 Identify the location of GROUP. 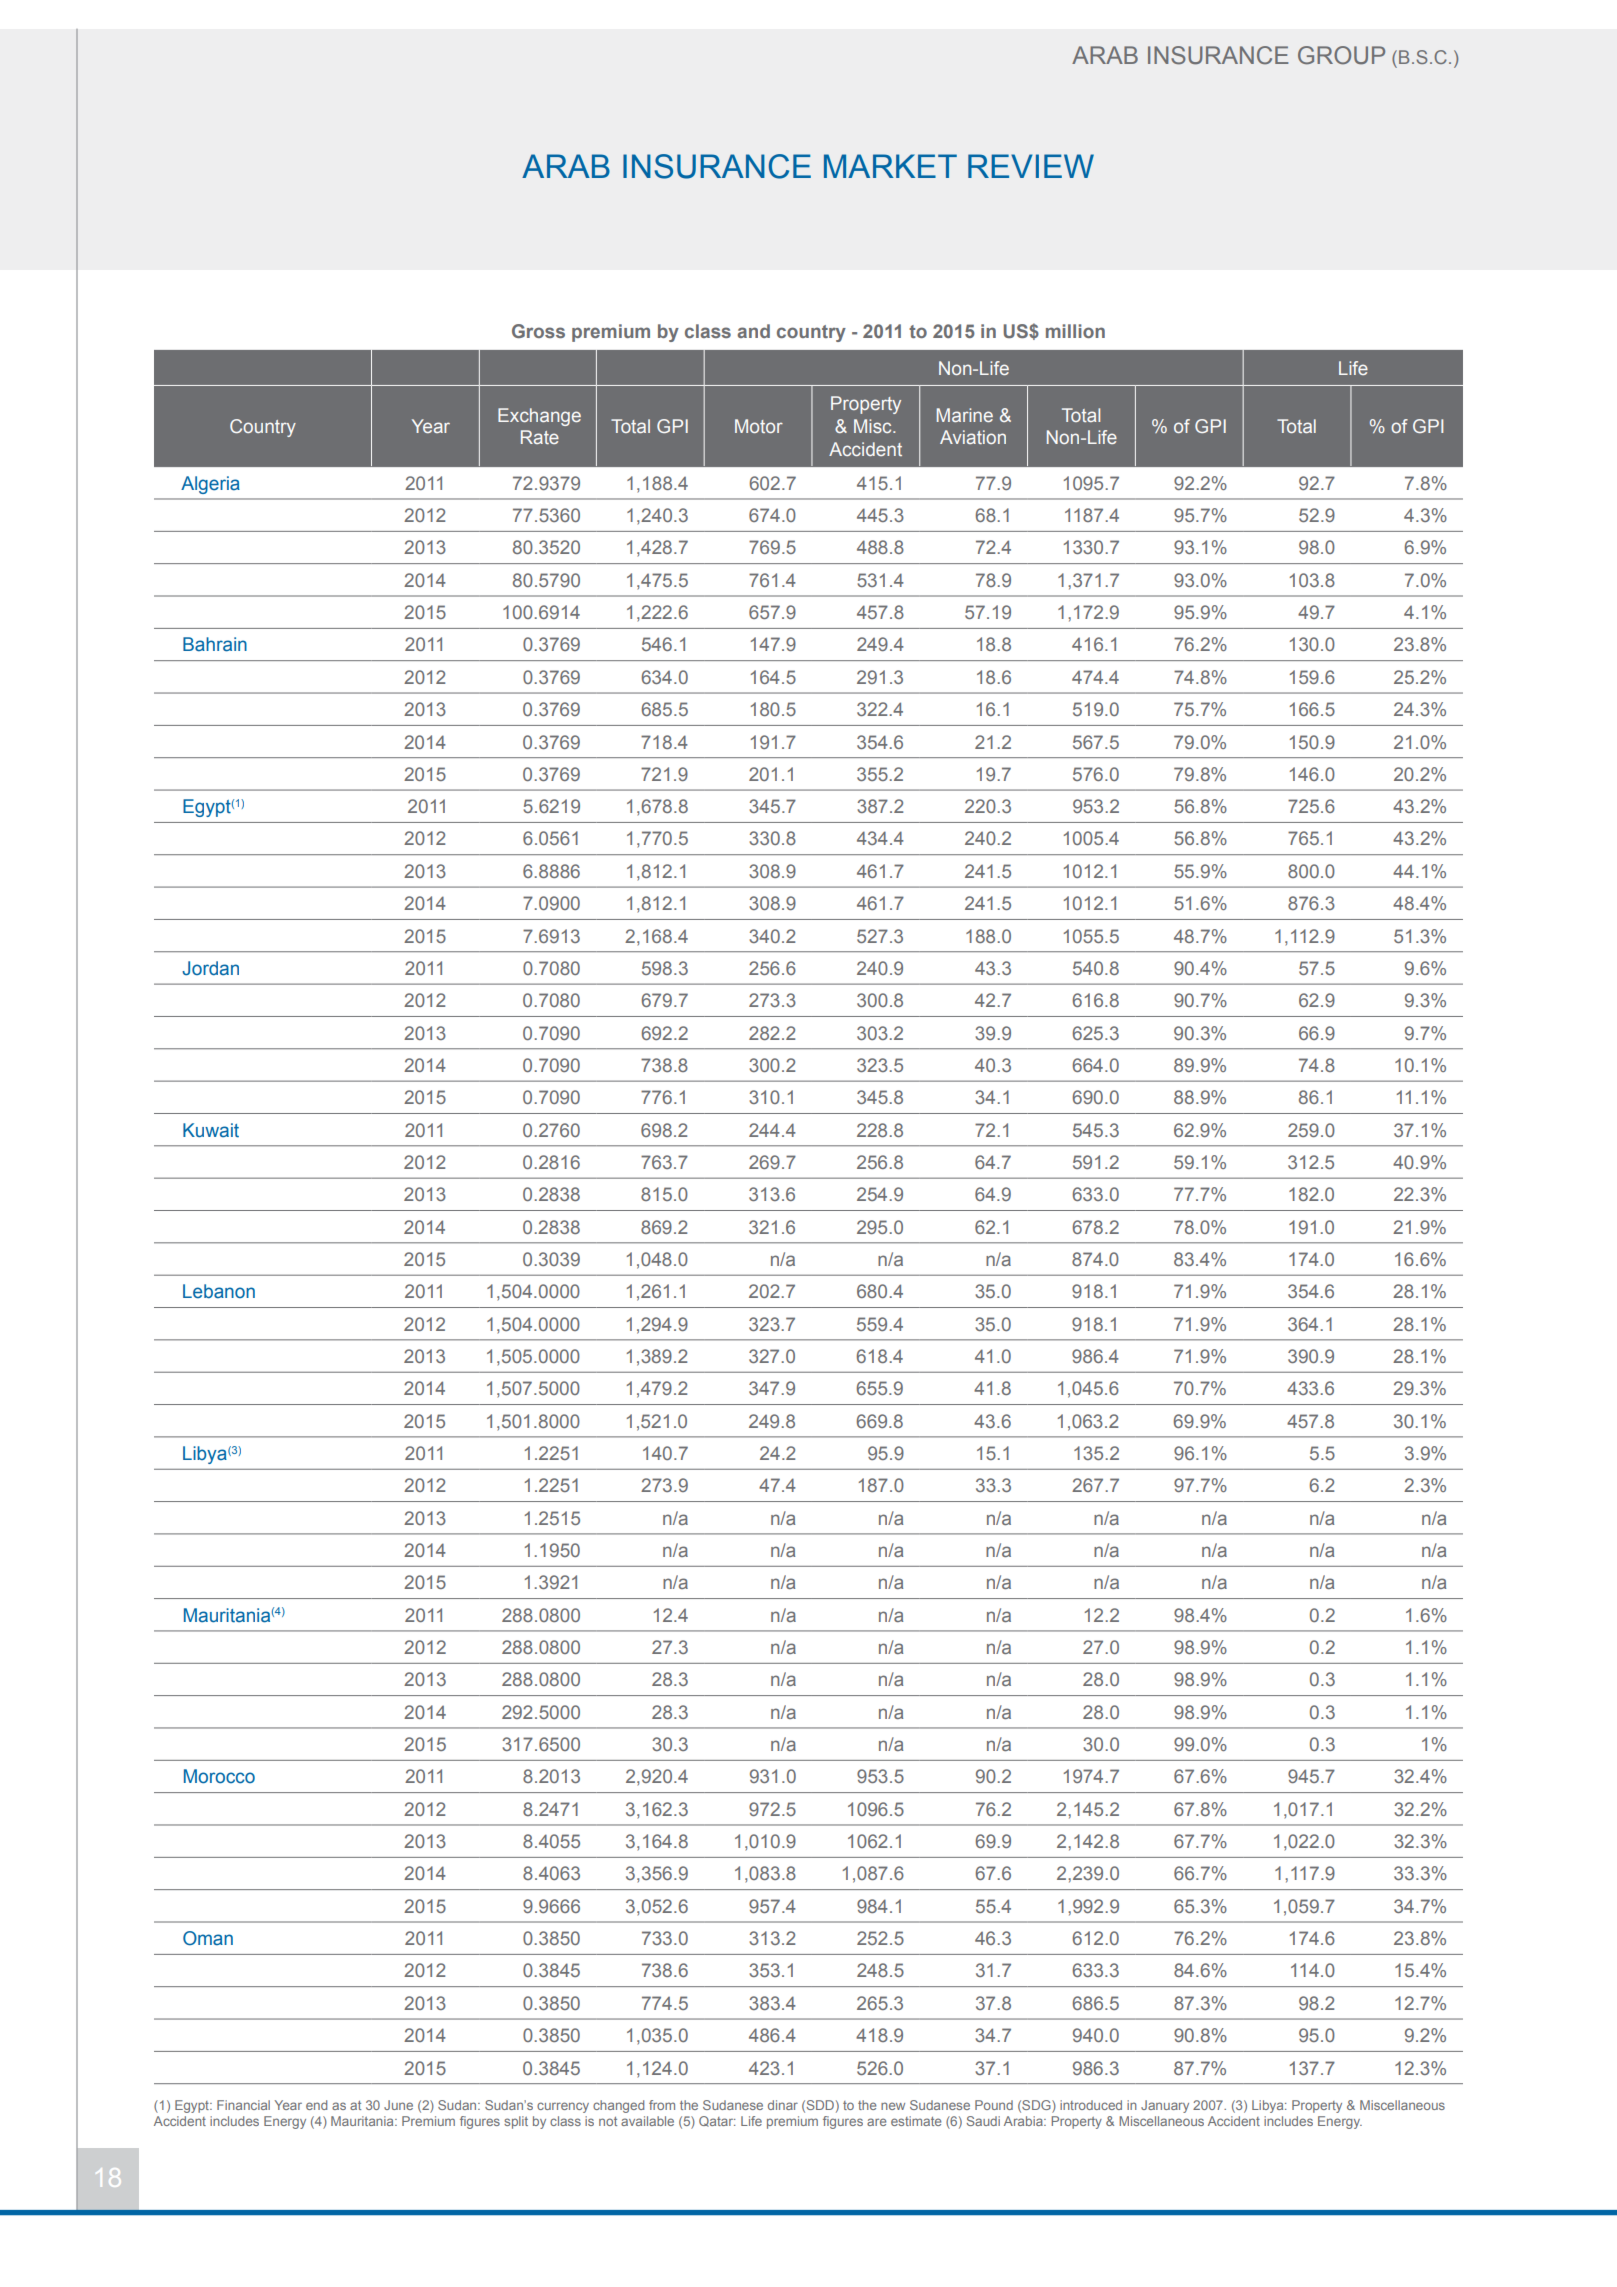
(1341, 55).
